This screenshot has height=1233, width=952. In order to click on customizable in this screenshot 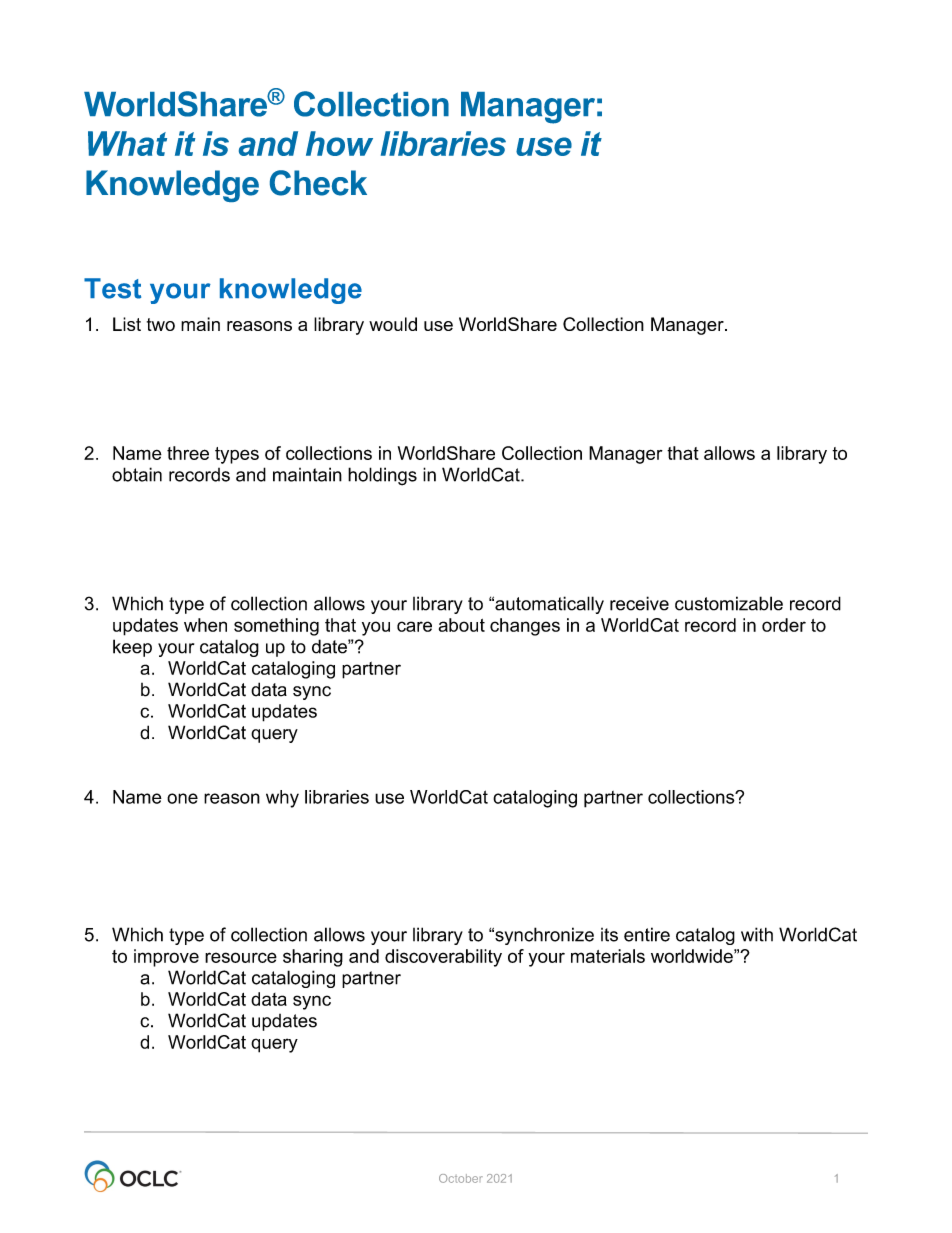, I will do `click(729, 603)`.
